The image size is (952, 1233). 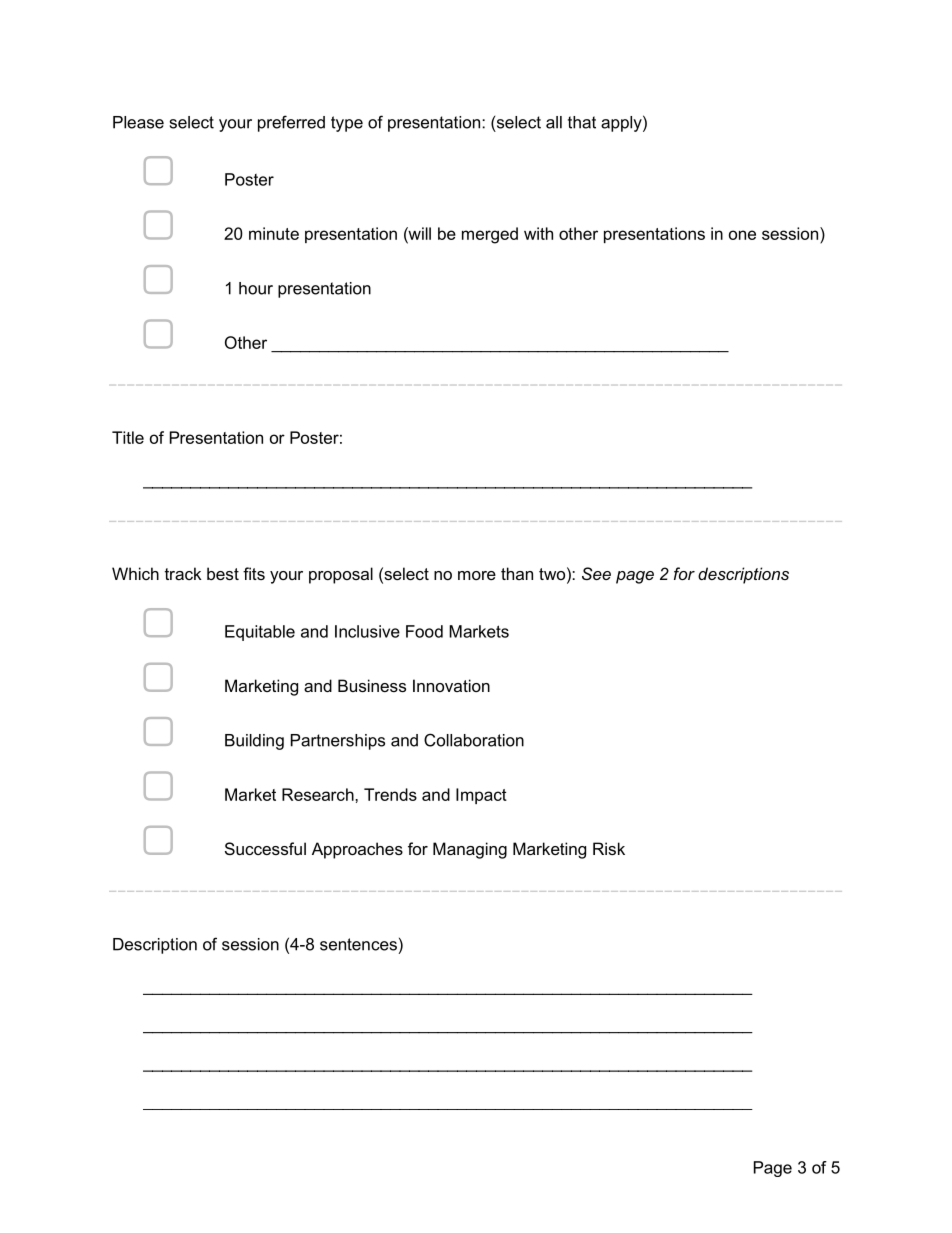 What do you see at coordinates (265, 848) in the document?
I see `Successful` at bounding box center [265, 848].
